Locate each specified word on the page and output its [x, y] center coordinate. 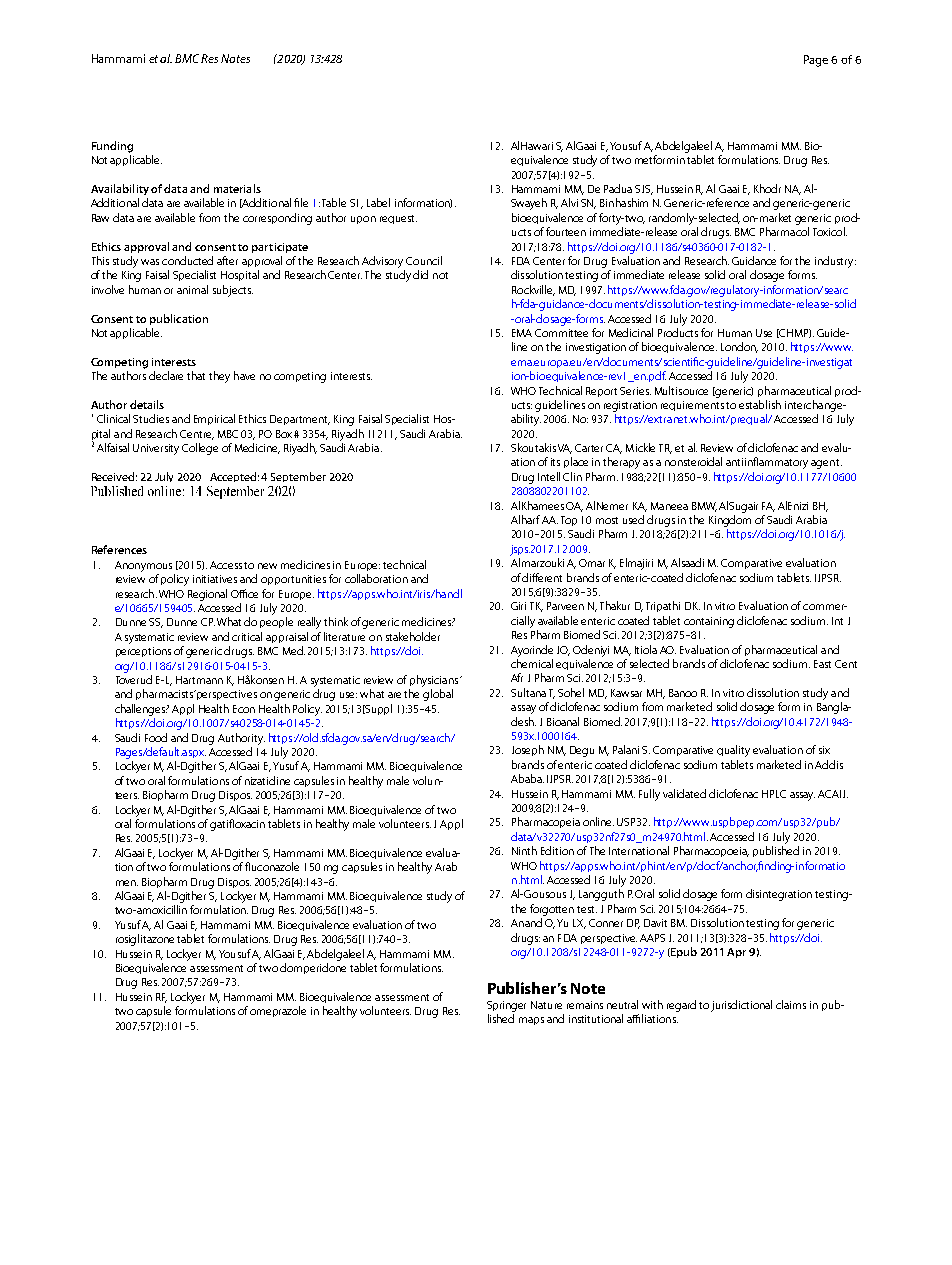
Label [378, 202]
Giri [518, 606]
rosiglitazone [145, 940]
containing [709, 622]
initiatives [215, 579]
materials [237, 188]
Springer [506, 1006]
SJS [644, 190]
